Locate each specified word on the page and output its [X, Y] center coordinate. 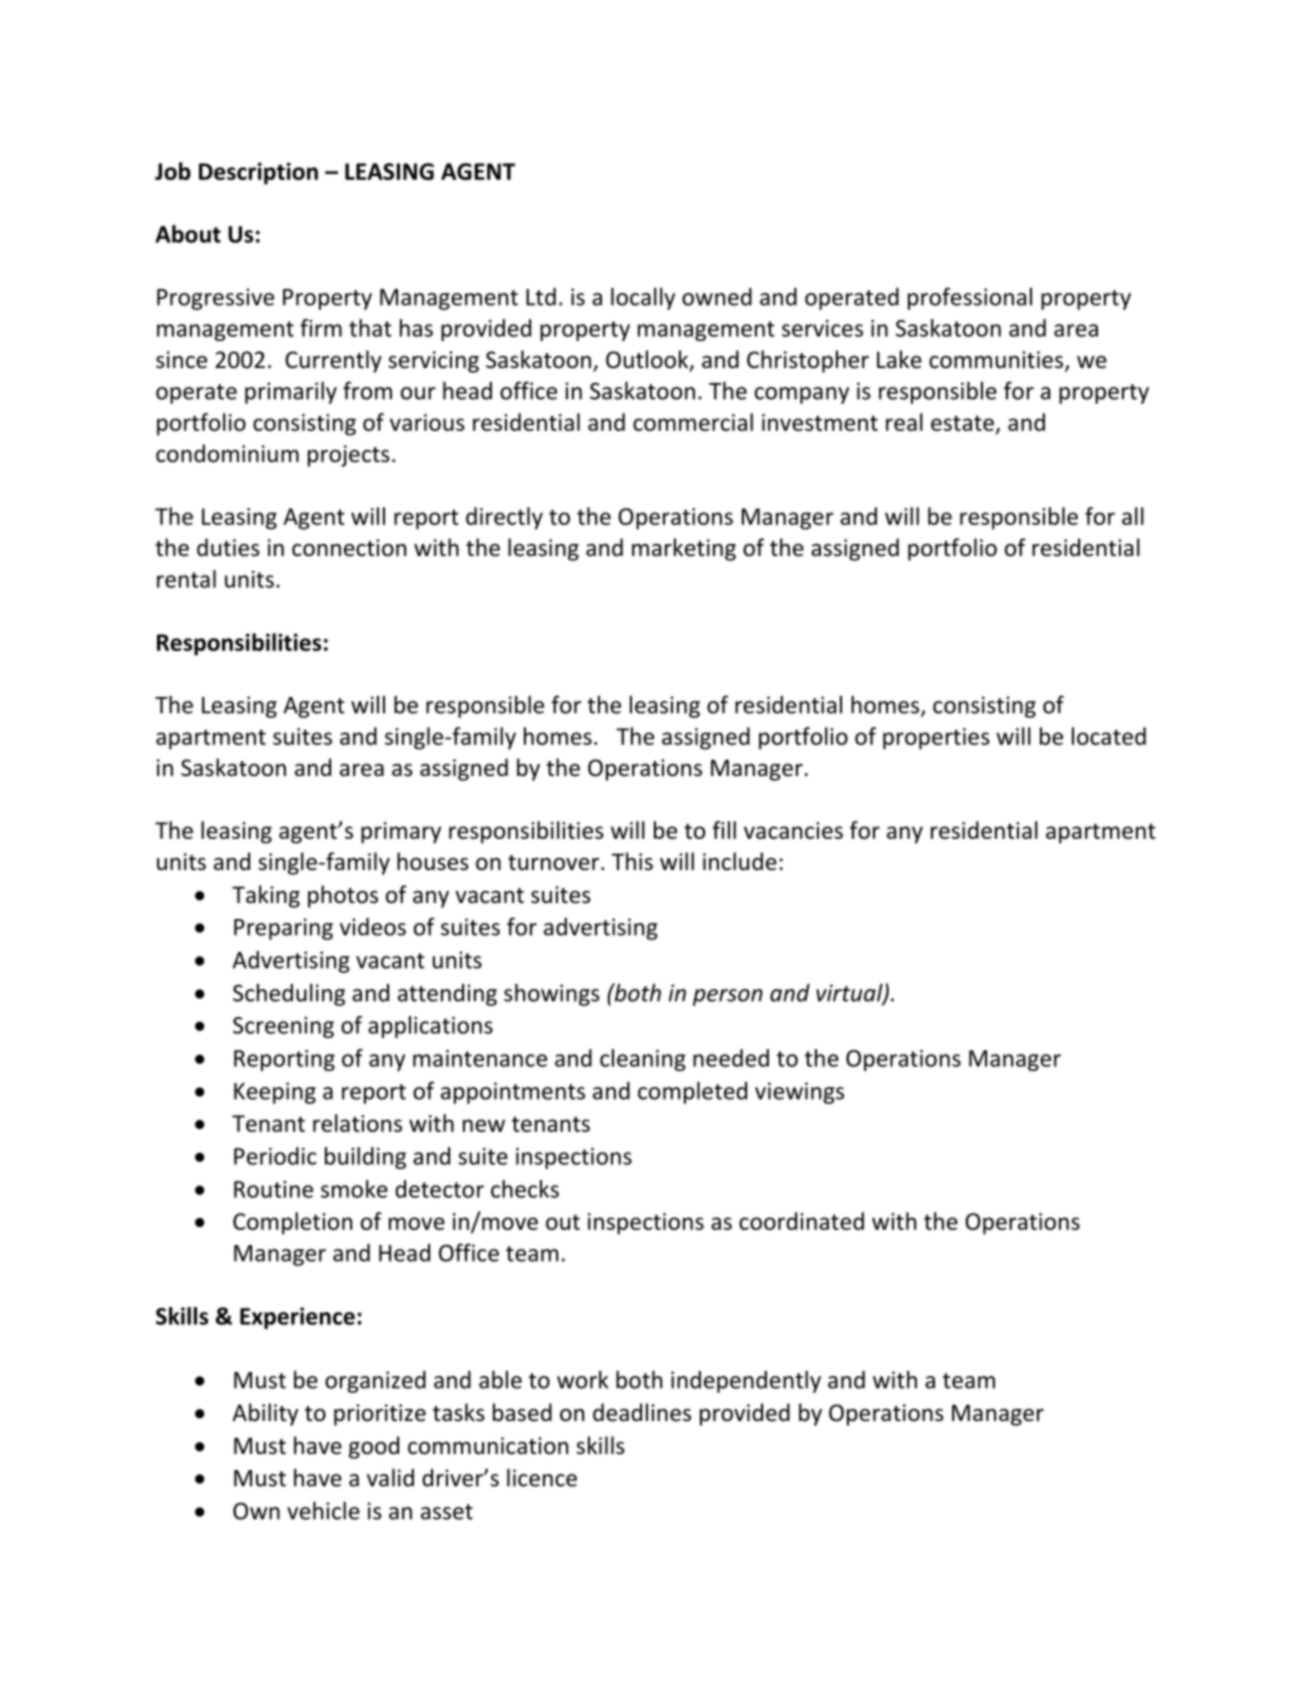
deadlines [642, 1412]
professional [970, 298]
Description [258, 173]
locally [643, 298]
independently [746, 1381]
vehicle [323, 1510]
